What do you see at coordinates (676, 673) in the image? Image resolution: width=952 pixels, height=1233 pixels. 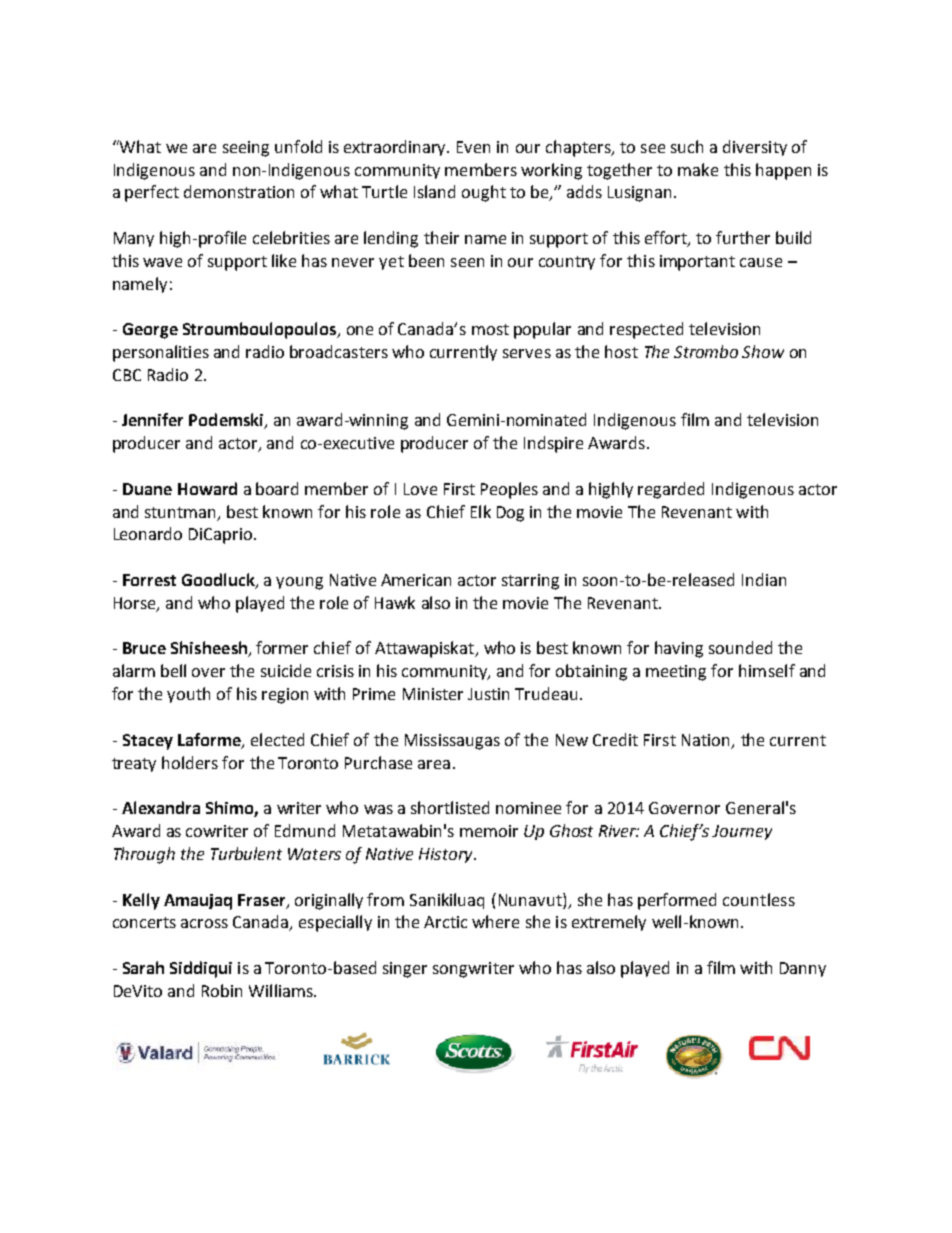 I see `meeting` at bounding box center [676, 673].
